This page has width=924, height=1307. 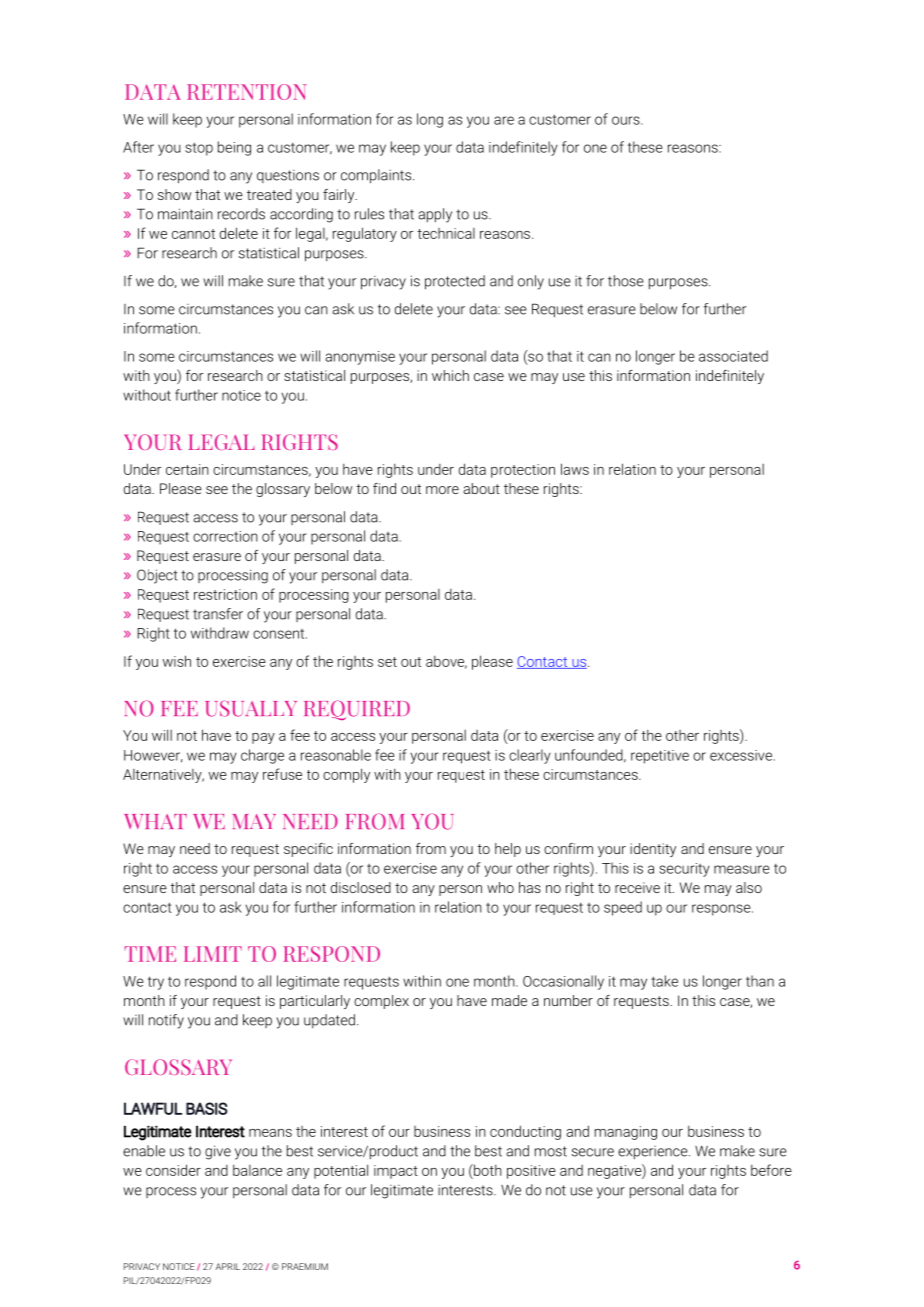 I want to click on those, so click(x=626, y=281).
